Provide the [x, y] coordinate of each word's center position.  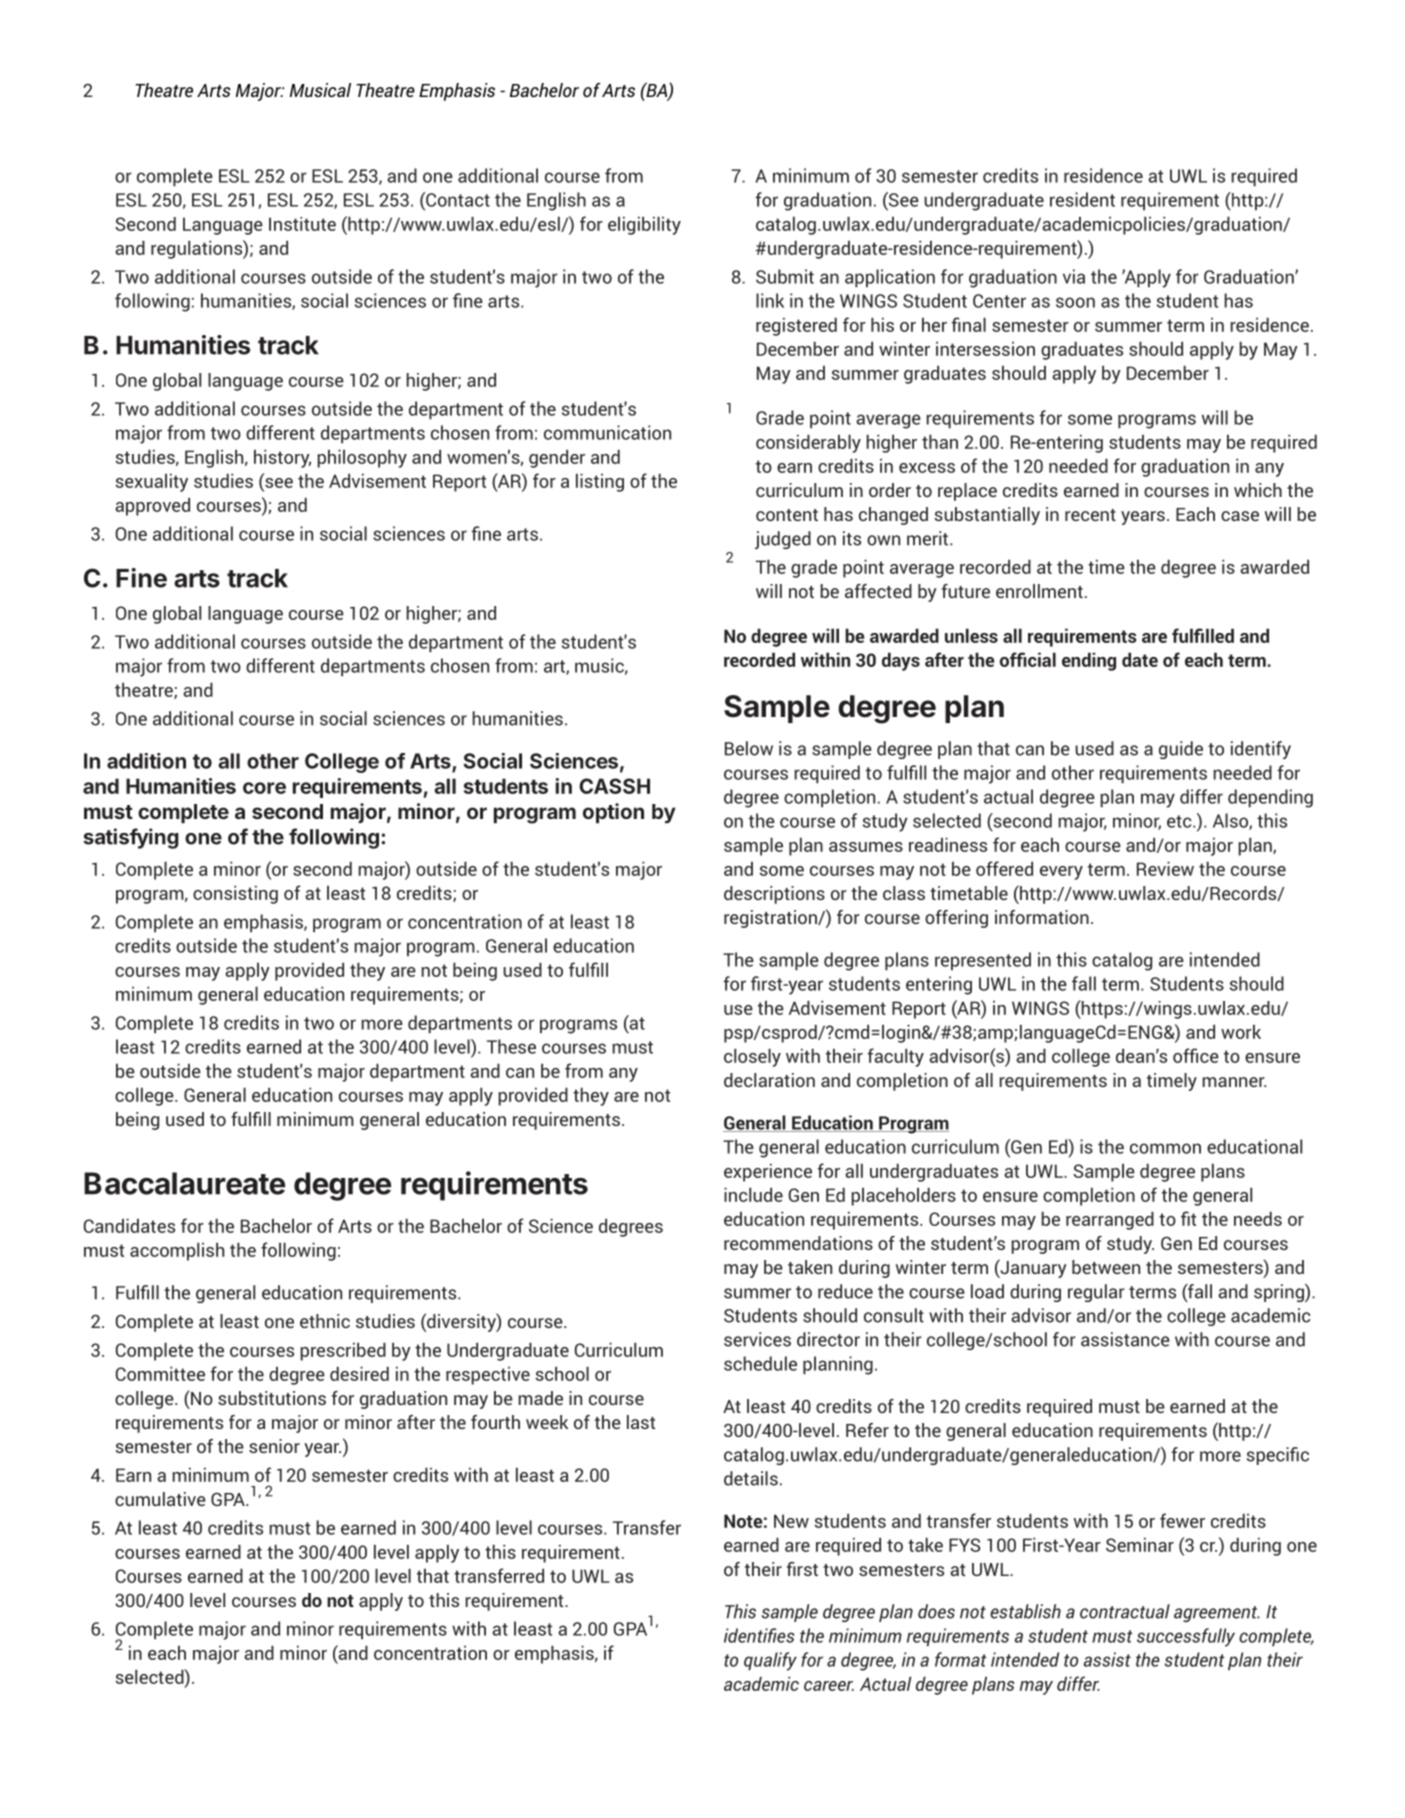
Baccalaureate [184, 1183]
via [1074, 276]
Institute [302, 224]
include [753, 1194]
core [264, 788]
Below [749, 748]
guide [1181, 750]
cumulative [160, 1499]
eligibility [644, 225]
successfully [1186, 1637]
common [1165, 1148]
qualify [770, 1661]
